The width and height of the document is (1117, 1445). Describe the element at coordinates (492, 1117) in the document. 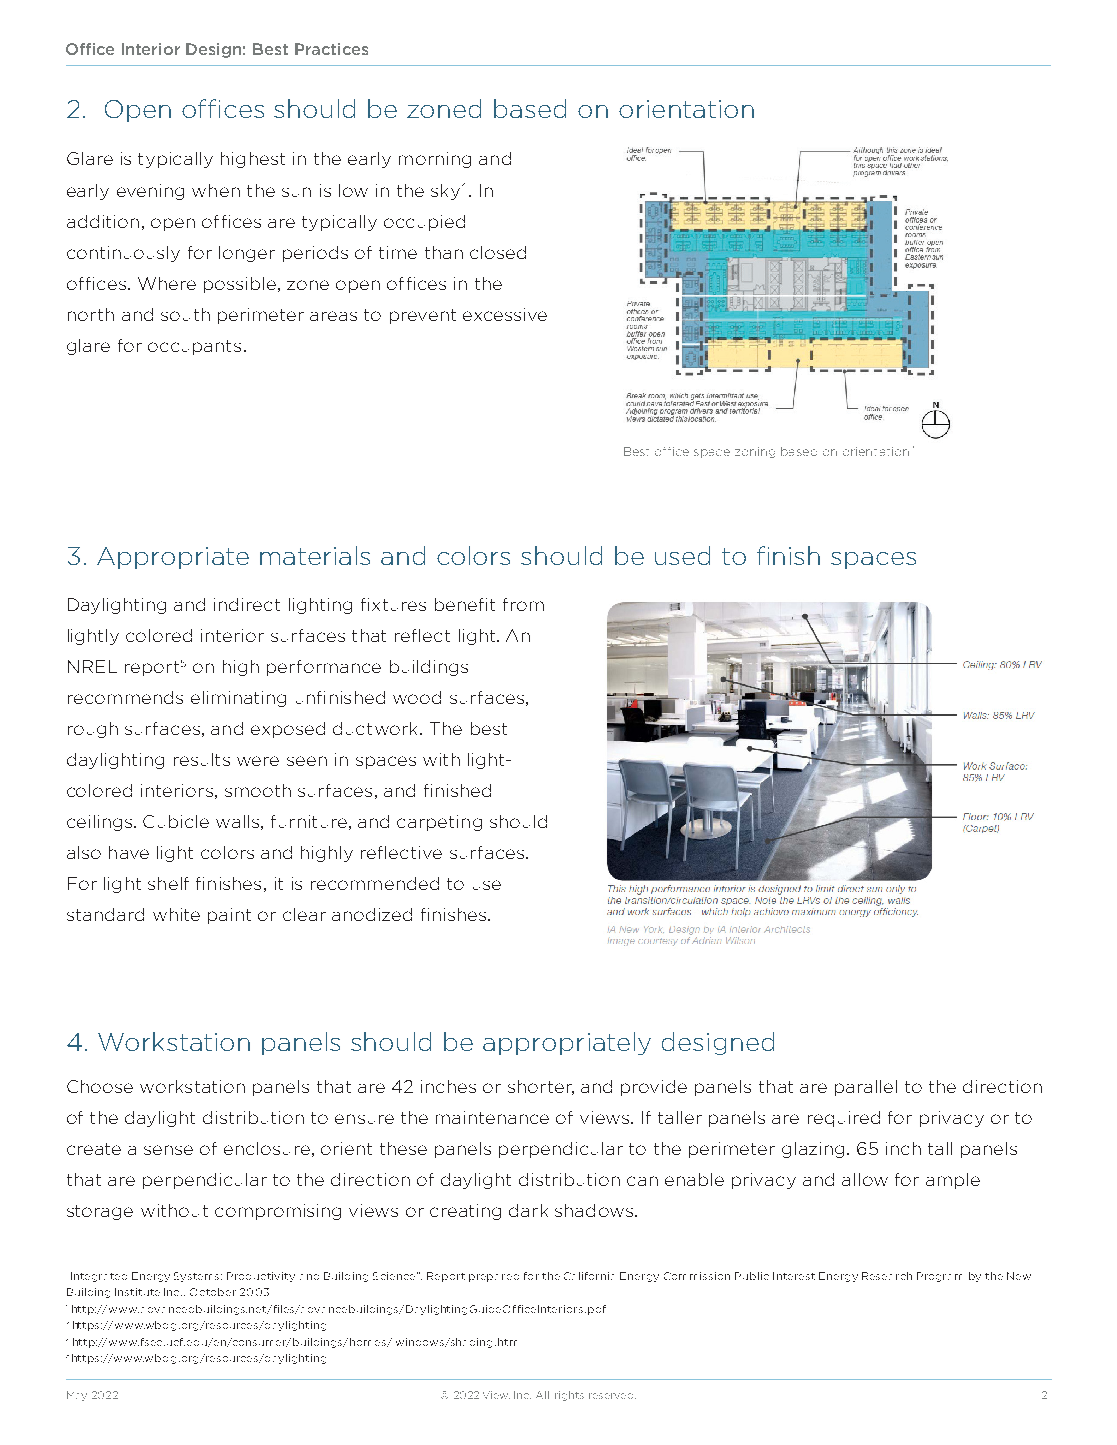

I see `maintenance` at that location.
